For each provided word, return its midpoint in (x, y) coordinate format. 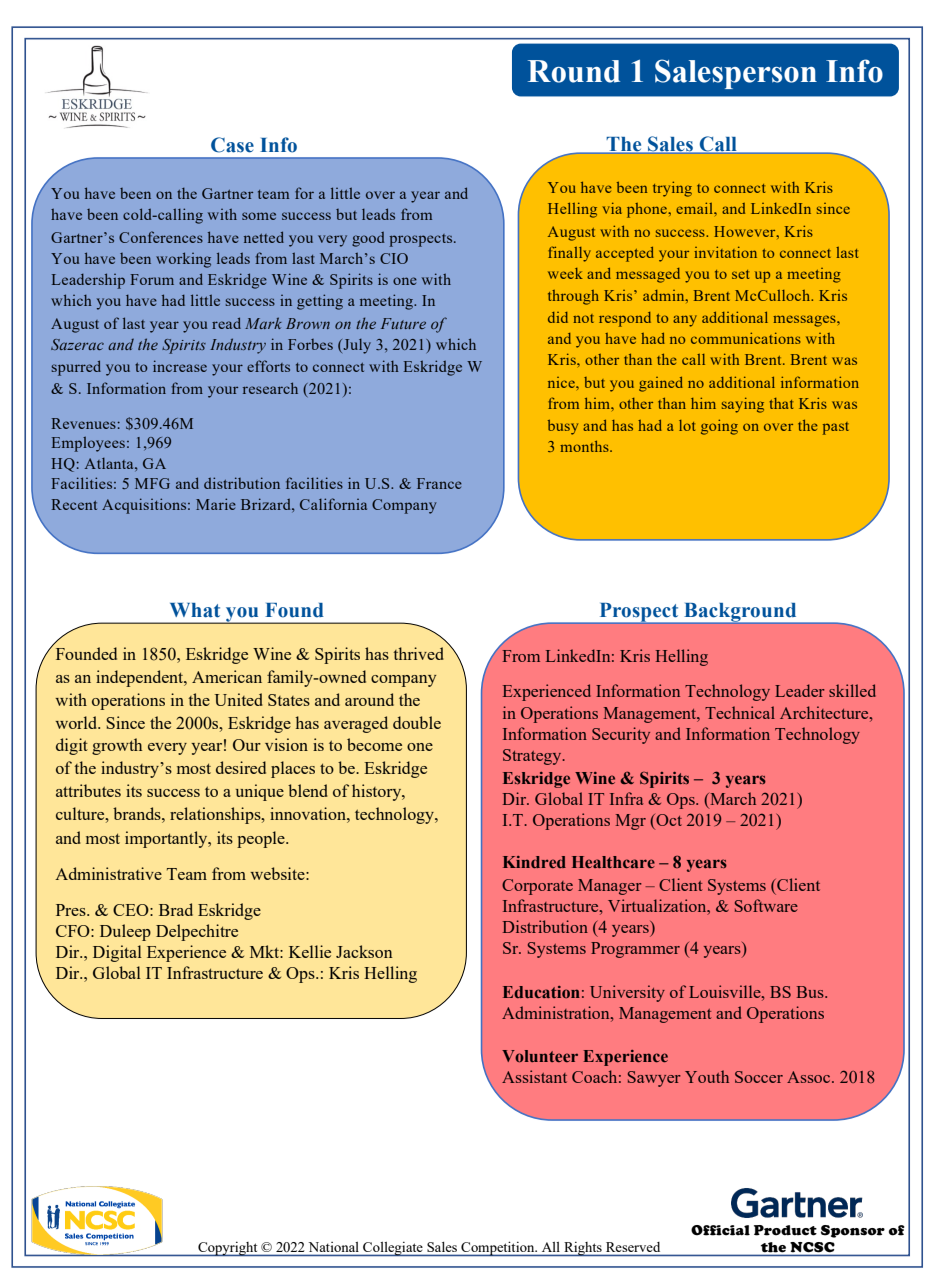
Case (232, 145)
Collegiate (393, 1249)
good (368, 239)
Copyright (228, 1249)
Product (785, 1230)
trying (672, 189)
